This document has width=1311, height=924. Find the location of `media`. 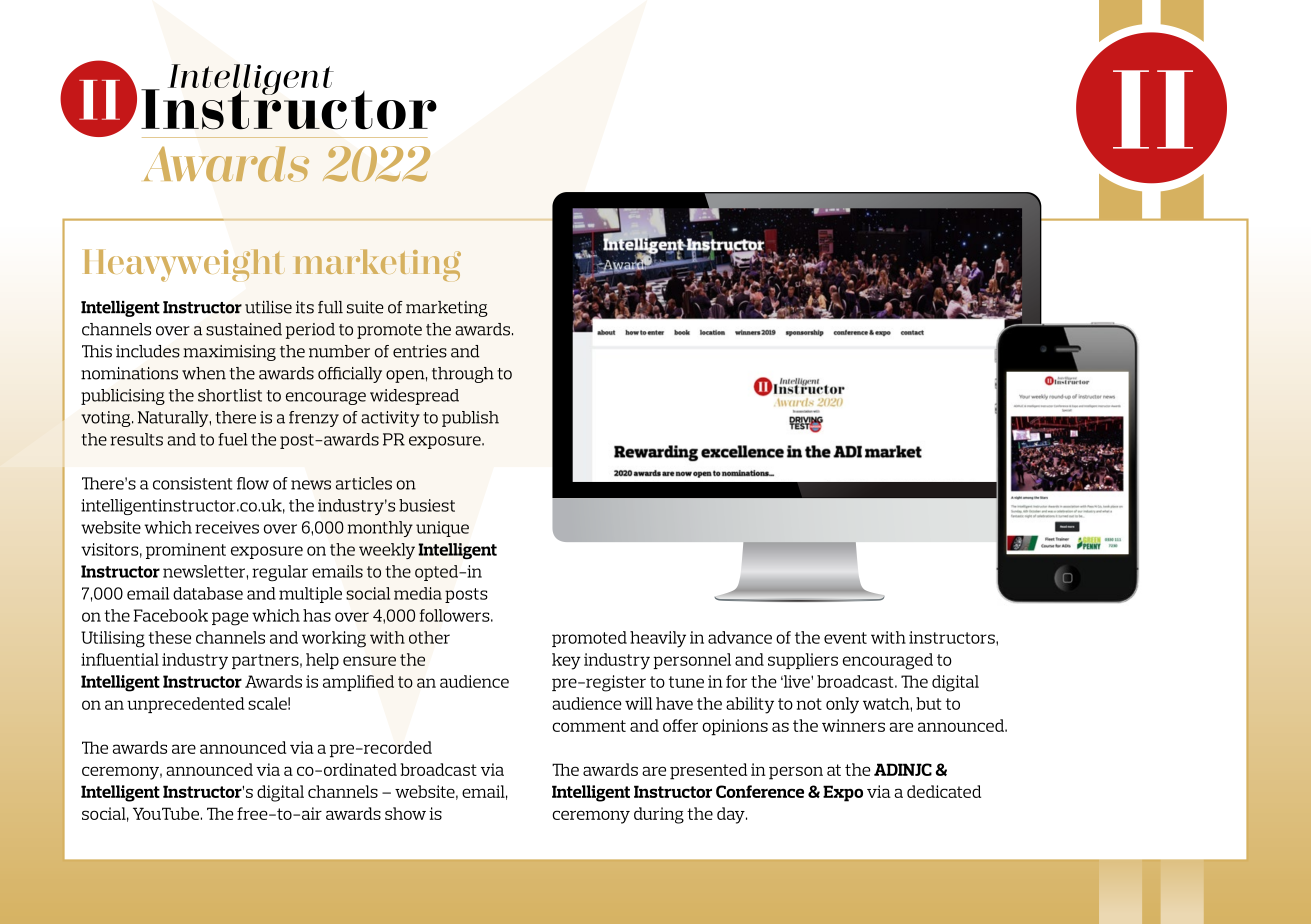

media is located at coordinates (418, 593).
